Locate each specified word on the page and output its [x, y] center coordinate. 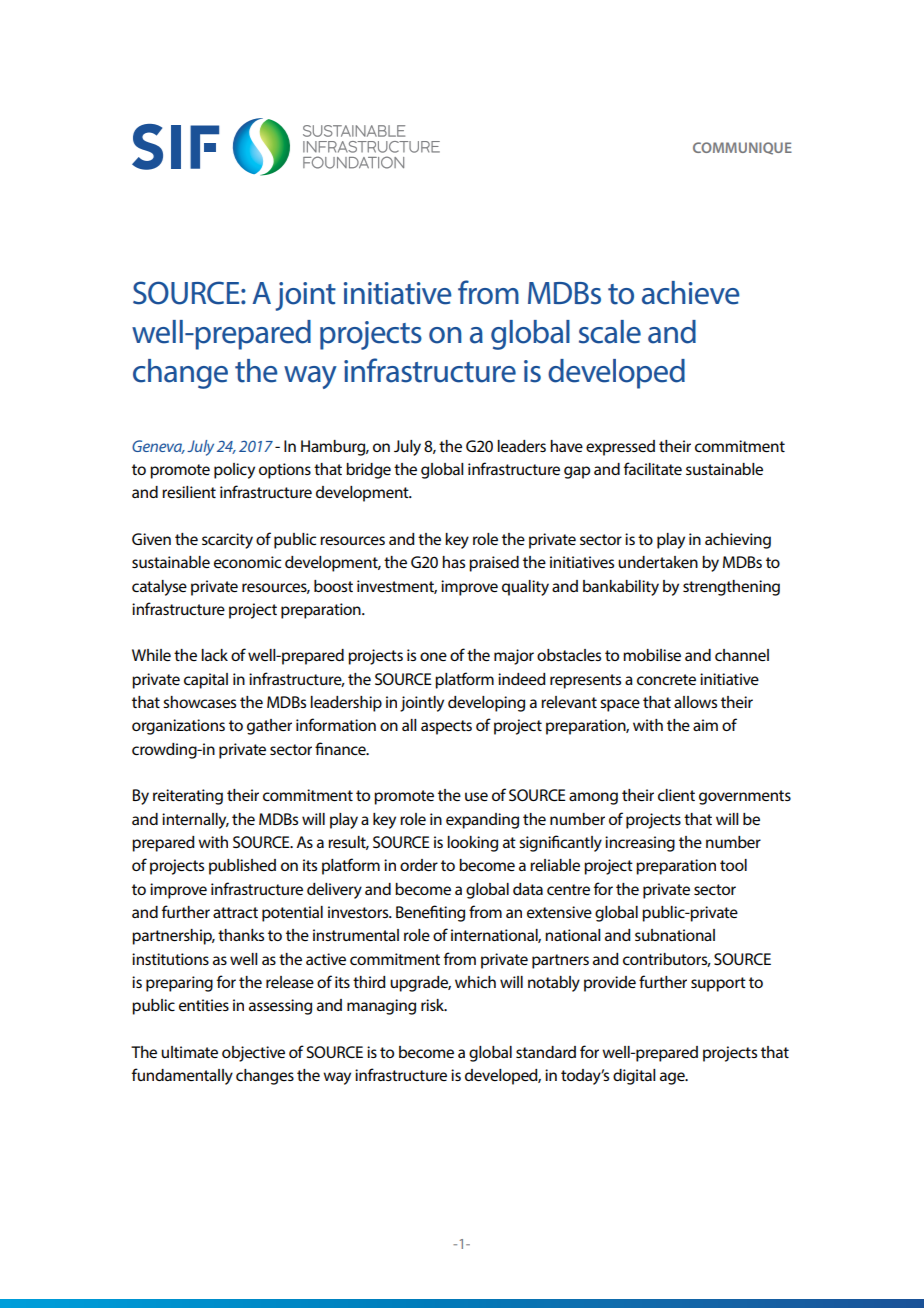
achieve [691, 293]
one [433, 656]
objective [253, 1054]
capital [206, 681]
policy [234, 471]
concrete [666, 679]
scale [610, 332]
